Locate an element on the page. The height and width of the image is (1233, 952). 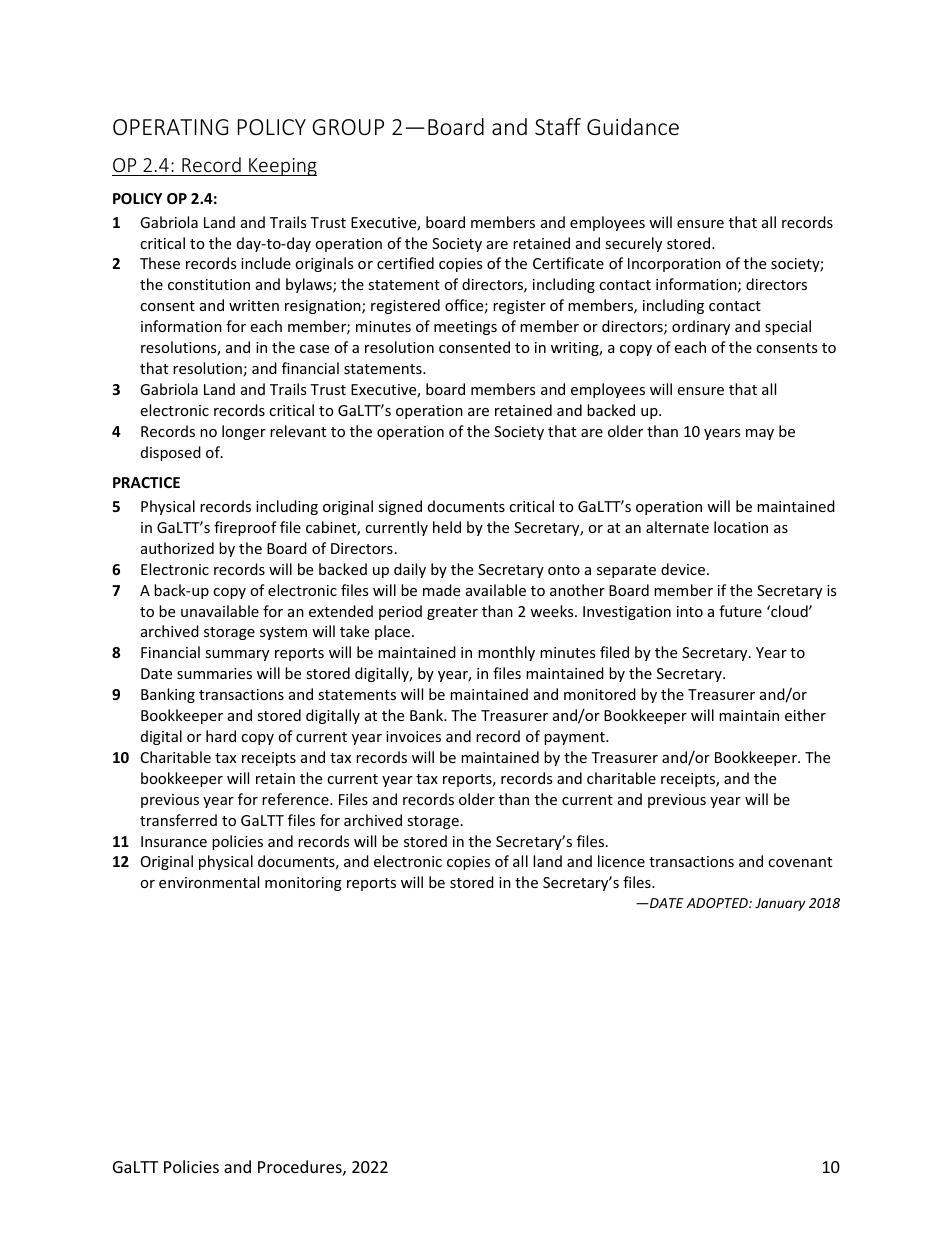
Staff is located at coordinates (558, 126).
